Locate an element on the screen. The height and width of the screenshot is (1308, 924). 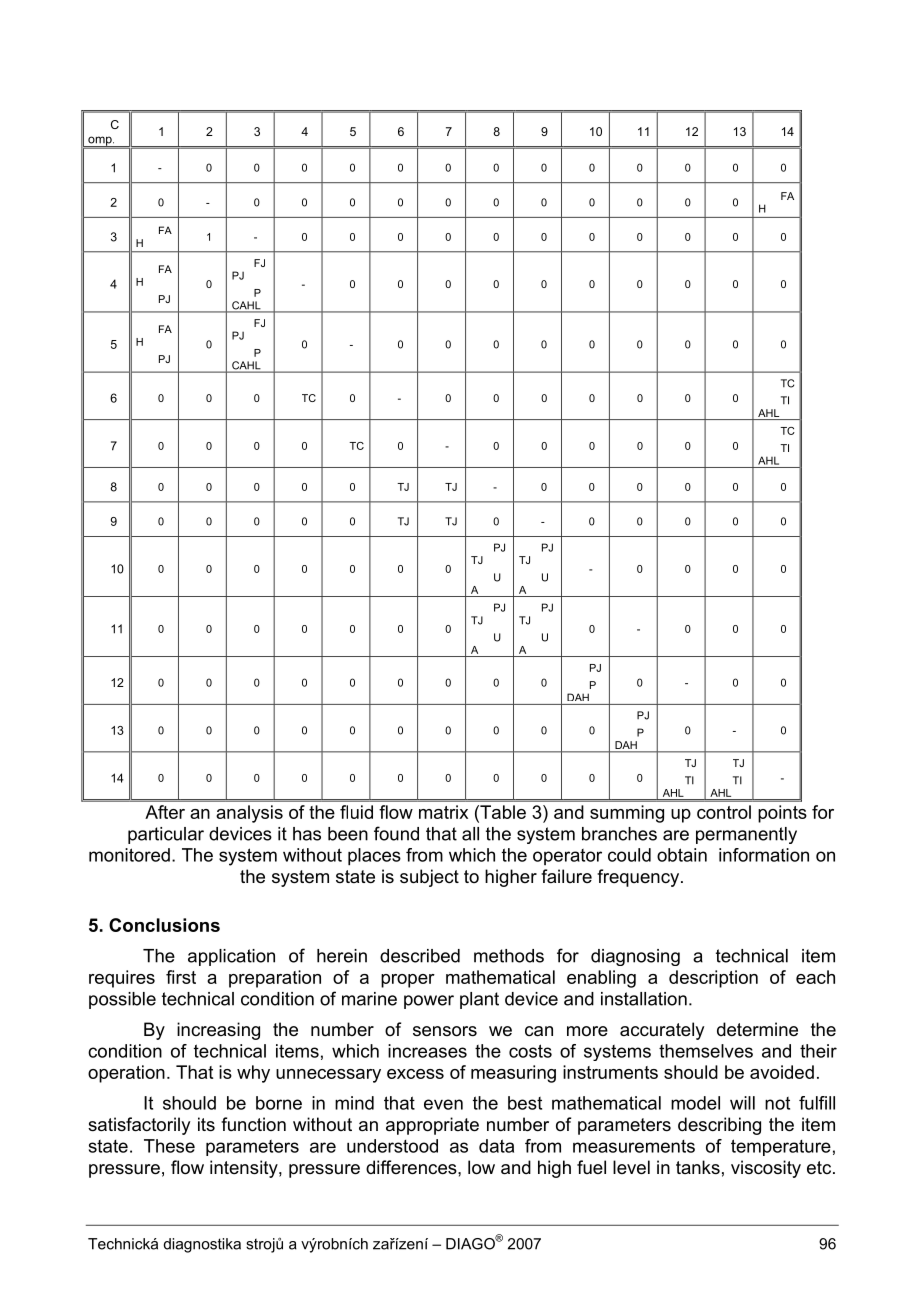
analysis is located at coordinates (249, 814).
